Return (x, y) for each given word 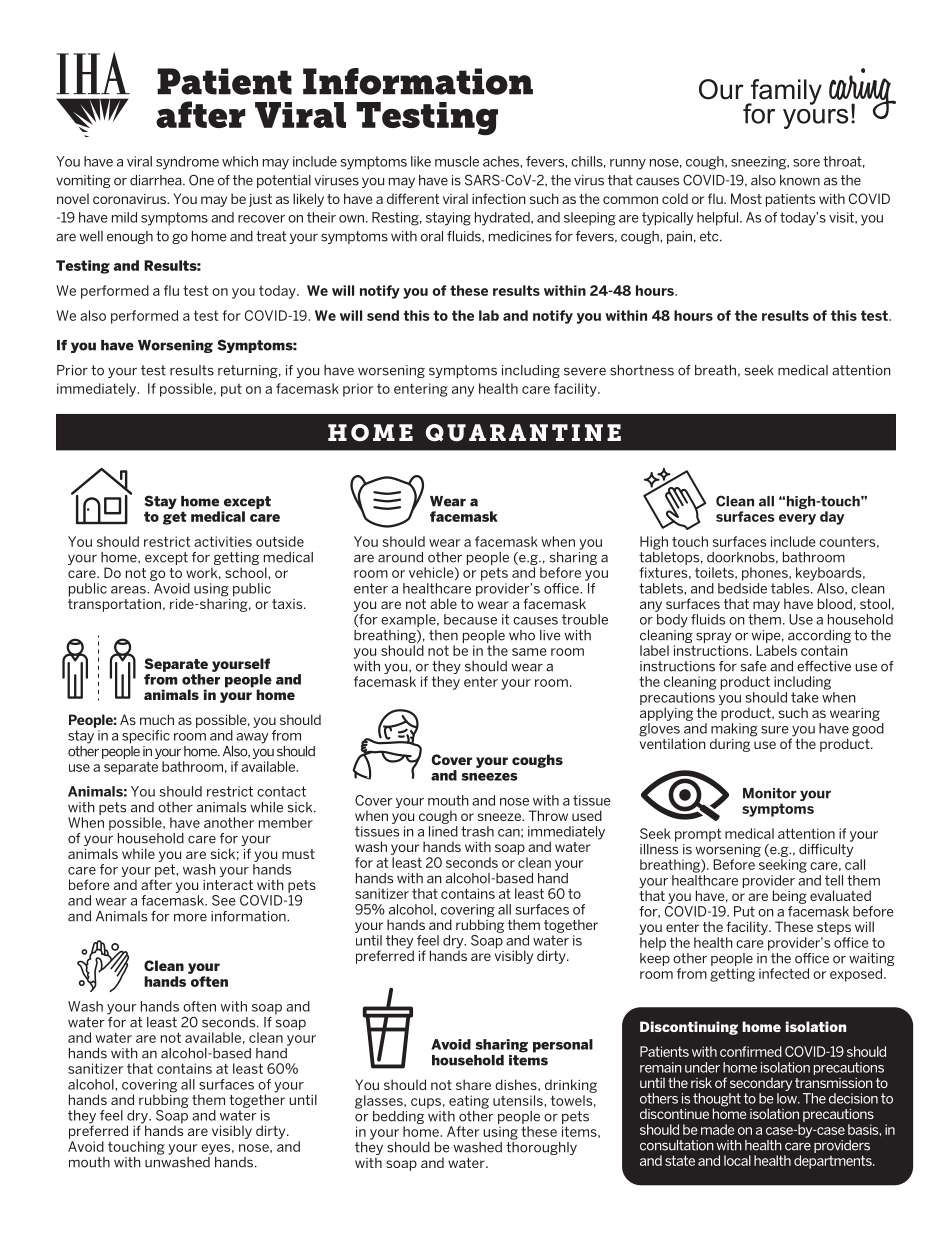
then (443, 635)
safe (754, 666)
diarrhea (157, 180)
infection (499, 198)
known (800, 180)
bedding (398, 1119)
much (157, 719)
